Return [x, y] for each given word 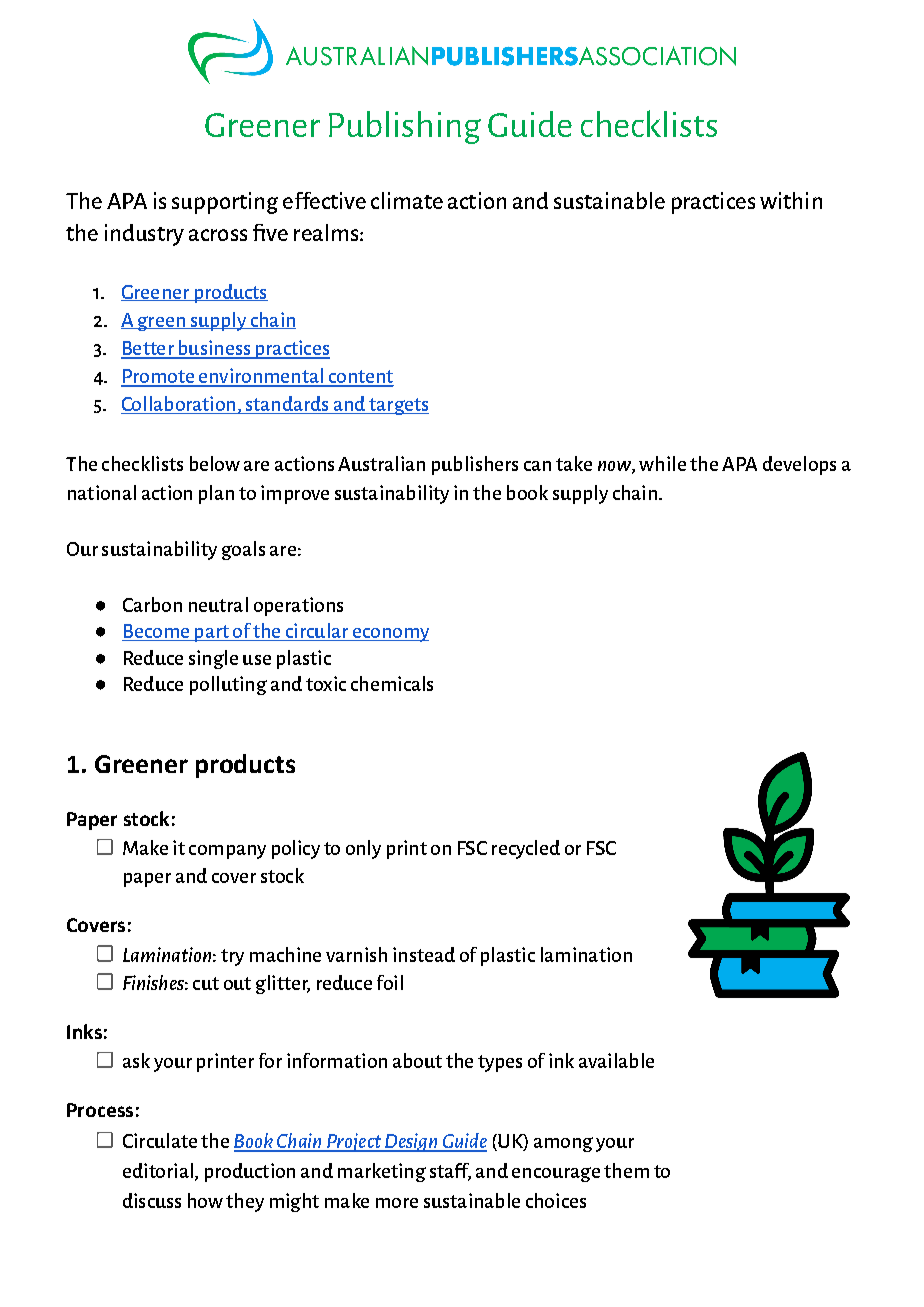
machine [285, 954]
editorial [158, 1170]
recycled [526, 849]
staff [450, 1172]
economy [389, 635]
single [213, 659]
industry [144, 235]
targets [398, 406]
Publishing [405, 127]
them [626, 1170]
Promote [158, 377]
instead [424, 954]
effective [324, 200]
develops [799, 465]
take [574, 463]
